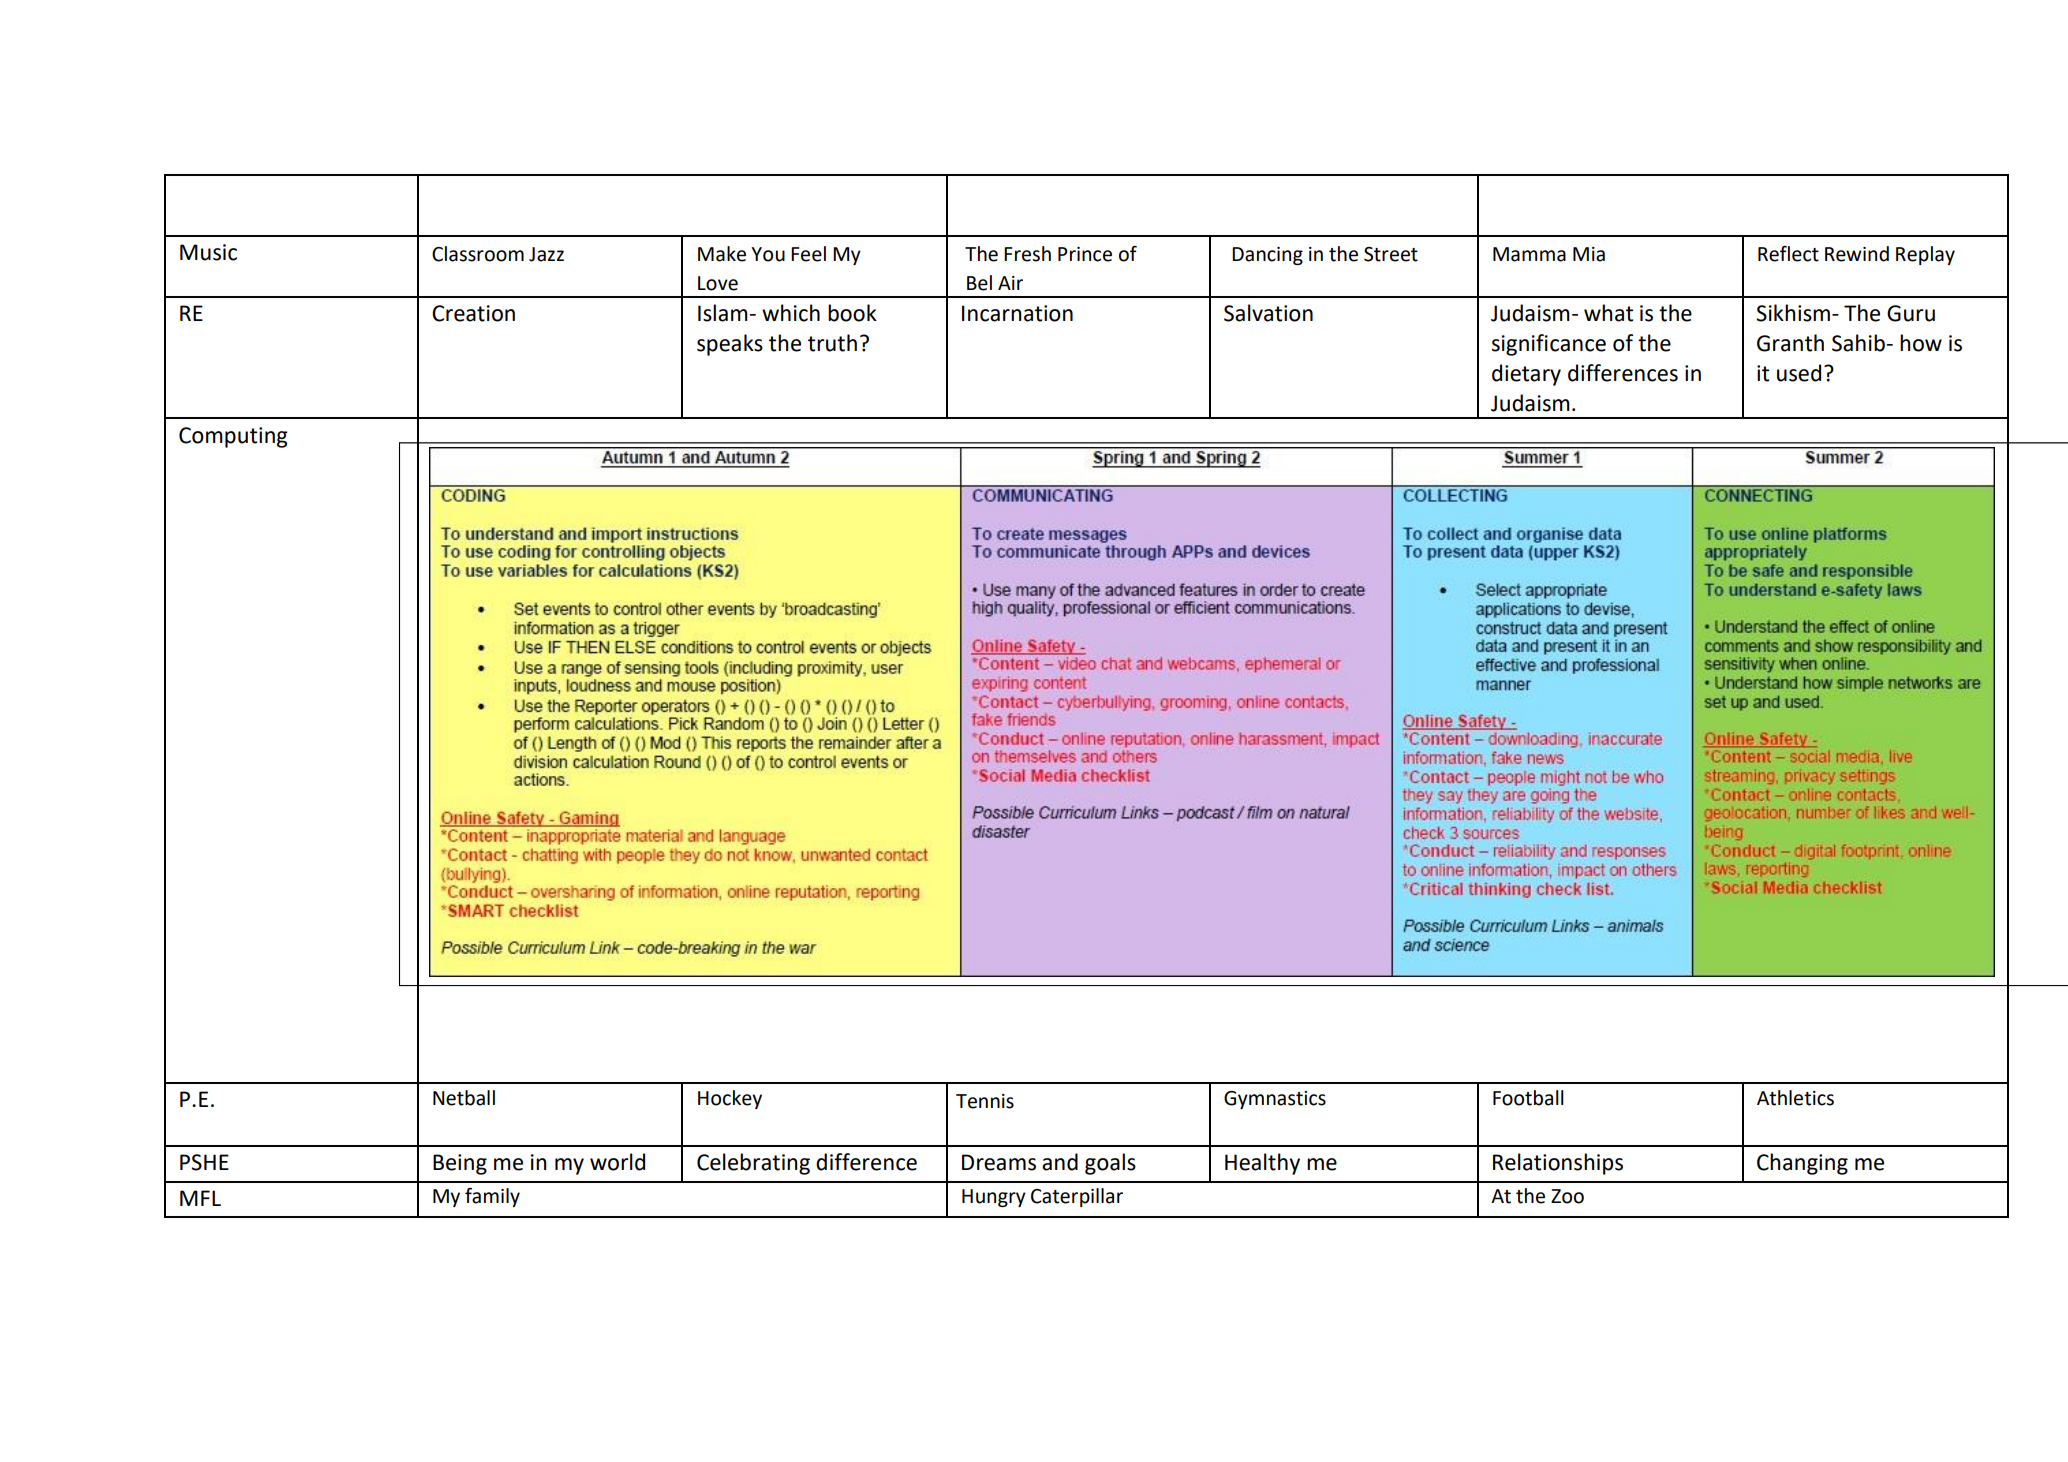 This page has width=2068, height=1462. What do you see at coordinates (464, 1098) in the page?
I see `Netball` at bounding box center [464, 1098].
